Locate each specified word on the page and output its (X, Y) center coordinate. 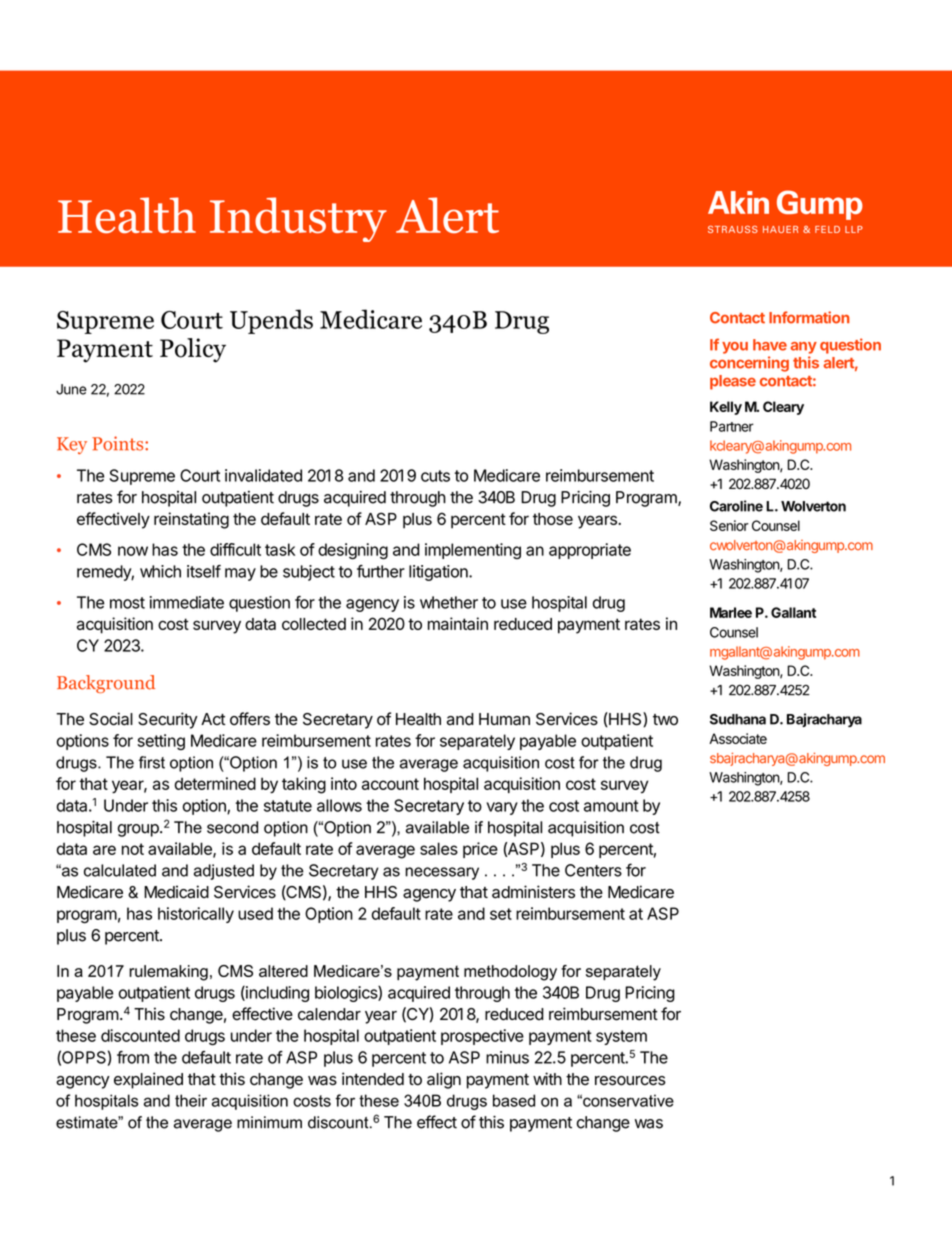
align (444, 1080)
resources (630, 1081)
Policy (193, 350)
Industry (298, 219)
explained (148, 1080)
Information (809, 317)
